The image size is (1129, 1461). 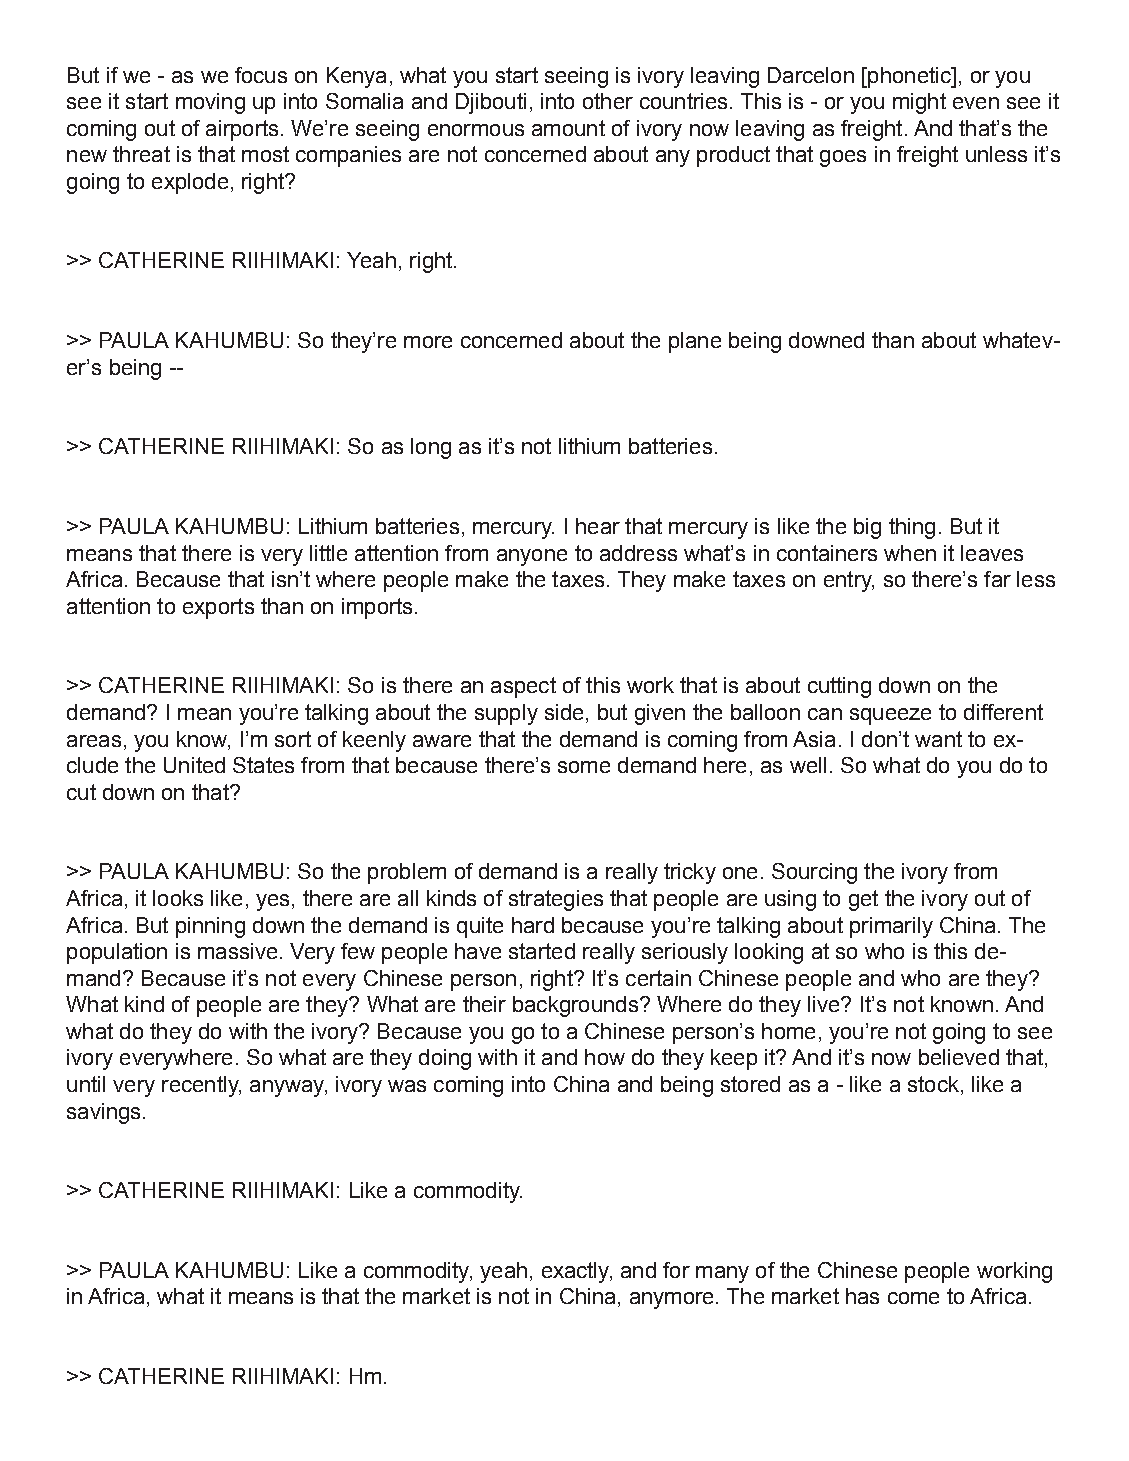 What do you see at coordinates (913, 1298) in the screenshot?
I see `come` at bounding box center [913, 1298].
